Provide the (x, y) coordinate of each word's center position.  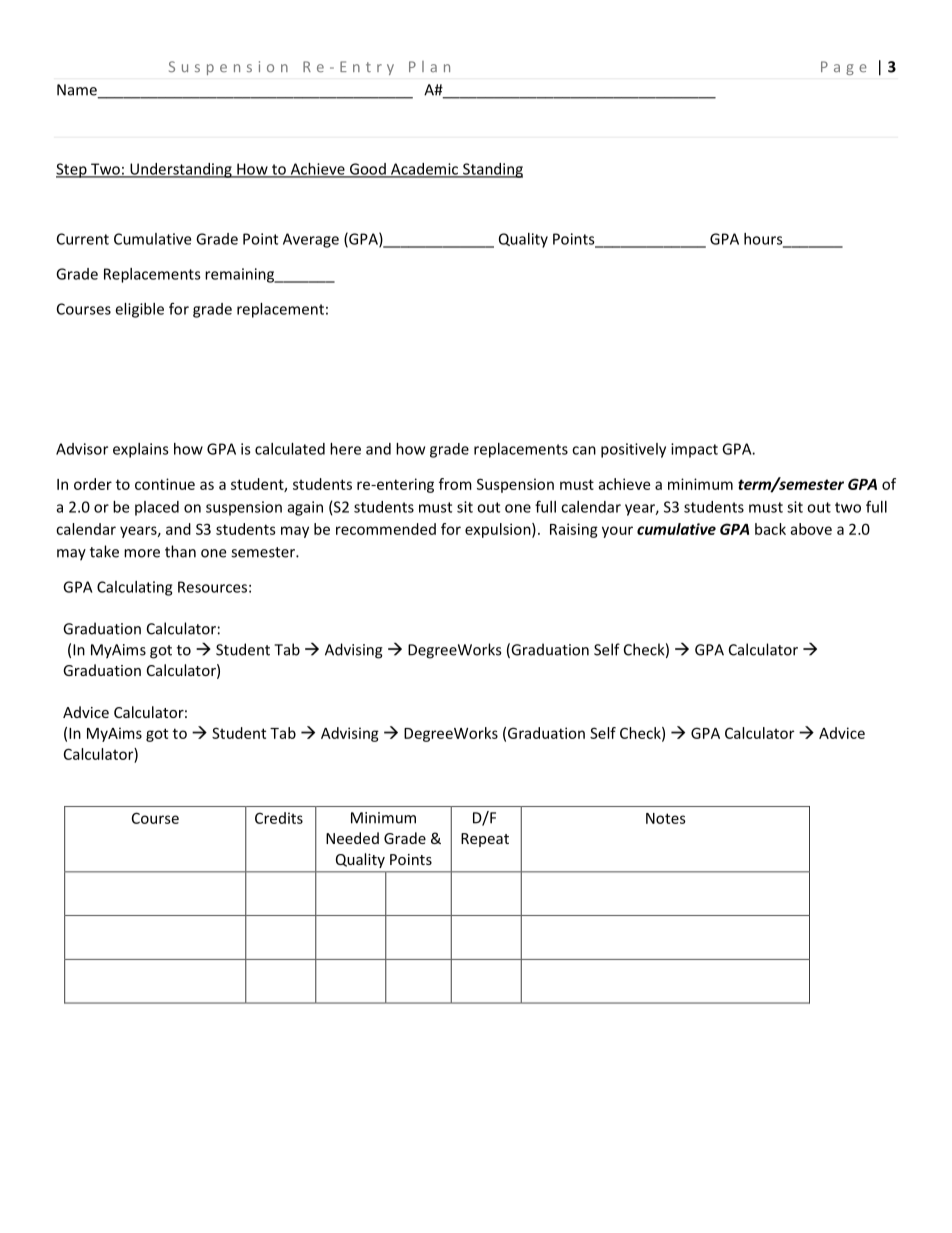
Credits (279, 818)
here (345, 449)
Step (72, 170)
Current (83, 239)
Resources (212, 587)
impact (694, 450)
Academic (425, 170)
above (811, 529)
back (770, 529)
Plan (429, 66)
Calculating (134, 588)
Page (844, 68)
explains (141, 450)
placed (157, 508)
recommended (386, 529)
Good (368, 170)
